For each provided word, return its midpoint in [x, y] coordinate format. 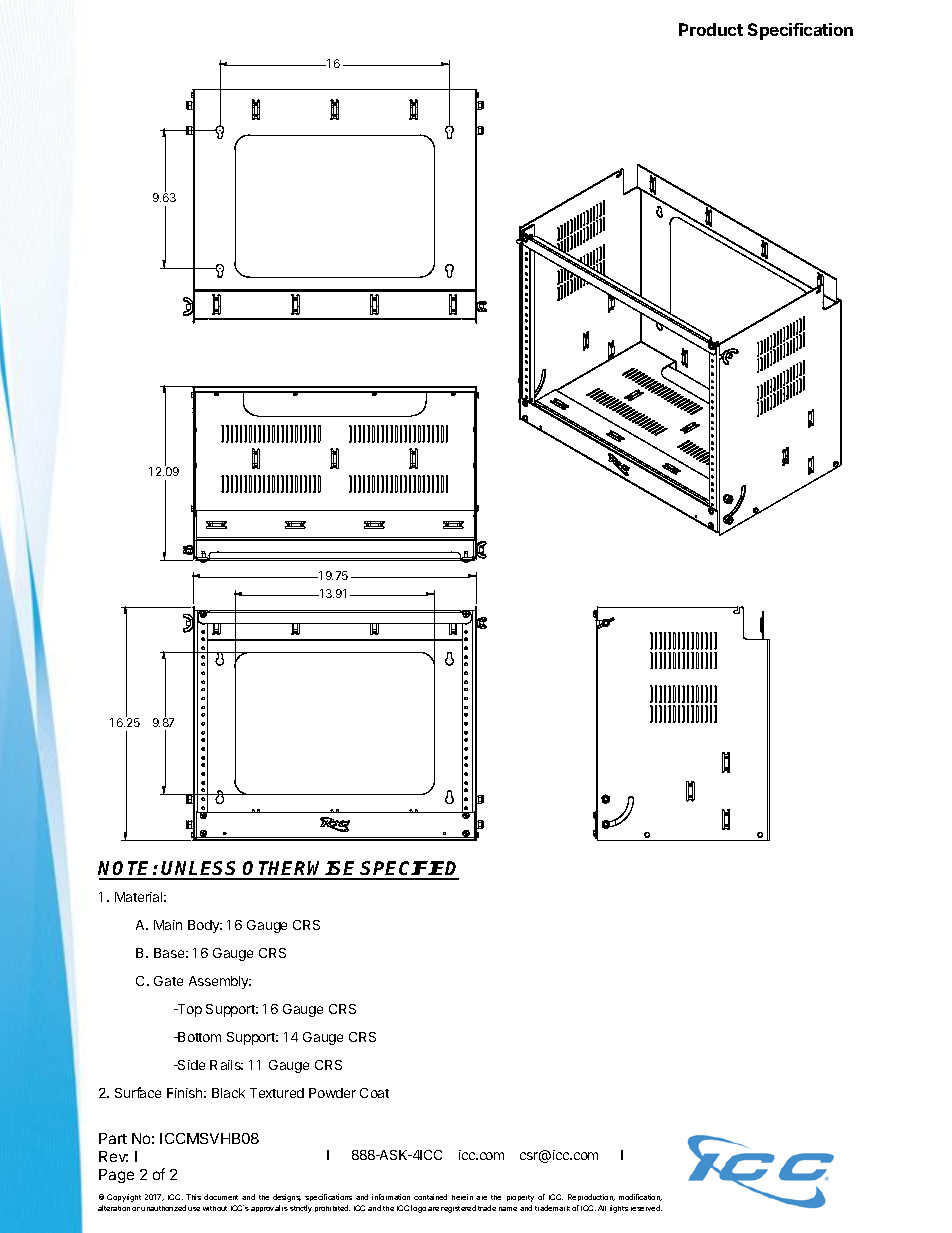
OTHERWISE [301, 870]
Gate [168, 981]
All [602, 1208]
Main [168, 925]
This [193, 1197]
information [391, 1197]
